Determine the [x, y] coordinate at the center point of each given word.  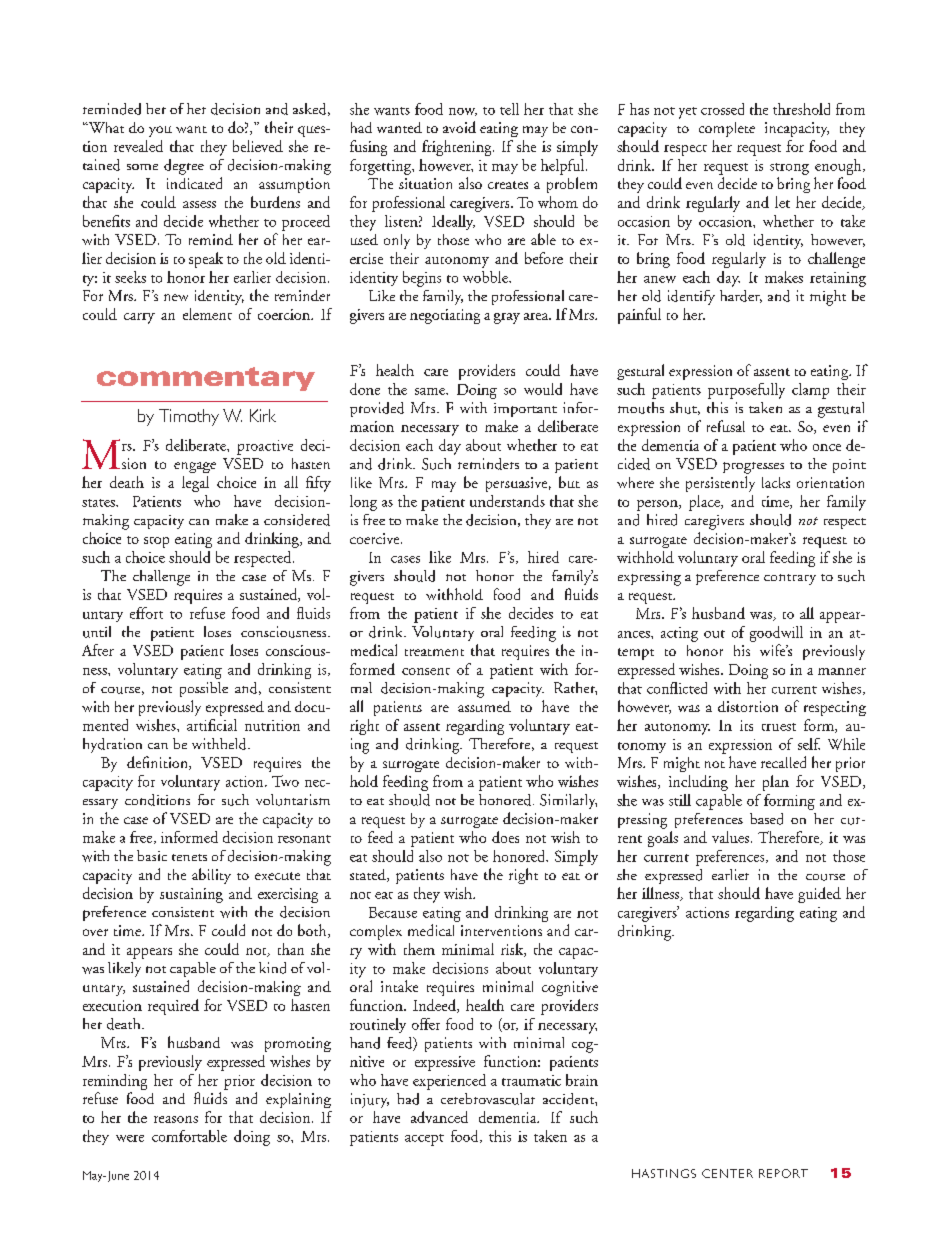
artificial [212, 725]
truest [779, 727]
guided [819, 895]
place [705, 503]
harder [741, 296]
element [207, 314]
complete [727, 129]
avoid [459, 127]
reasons [176, 1119]
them [419, 949]
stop [156, 542]
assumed [484, 706]
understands [507, 501]
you [160, 131]
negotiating [445, 316]
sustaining [191, 895]
